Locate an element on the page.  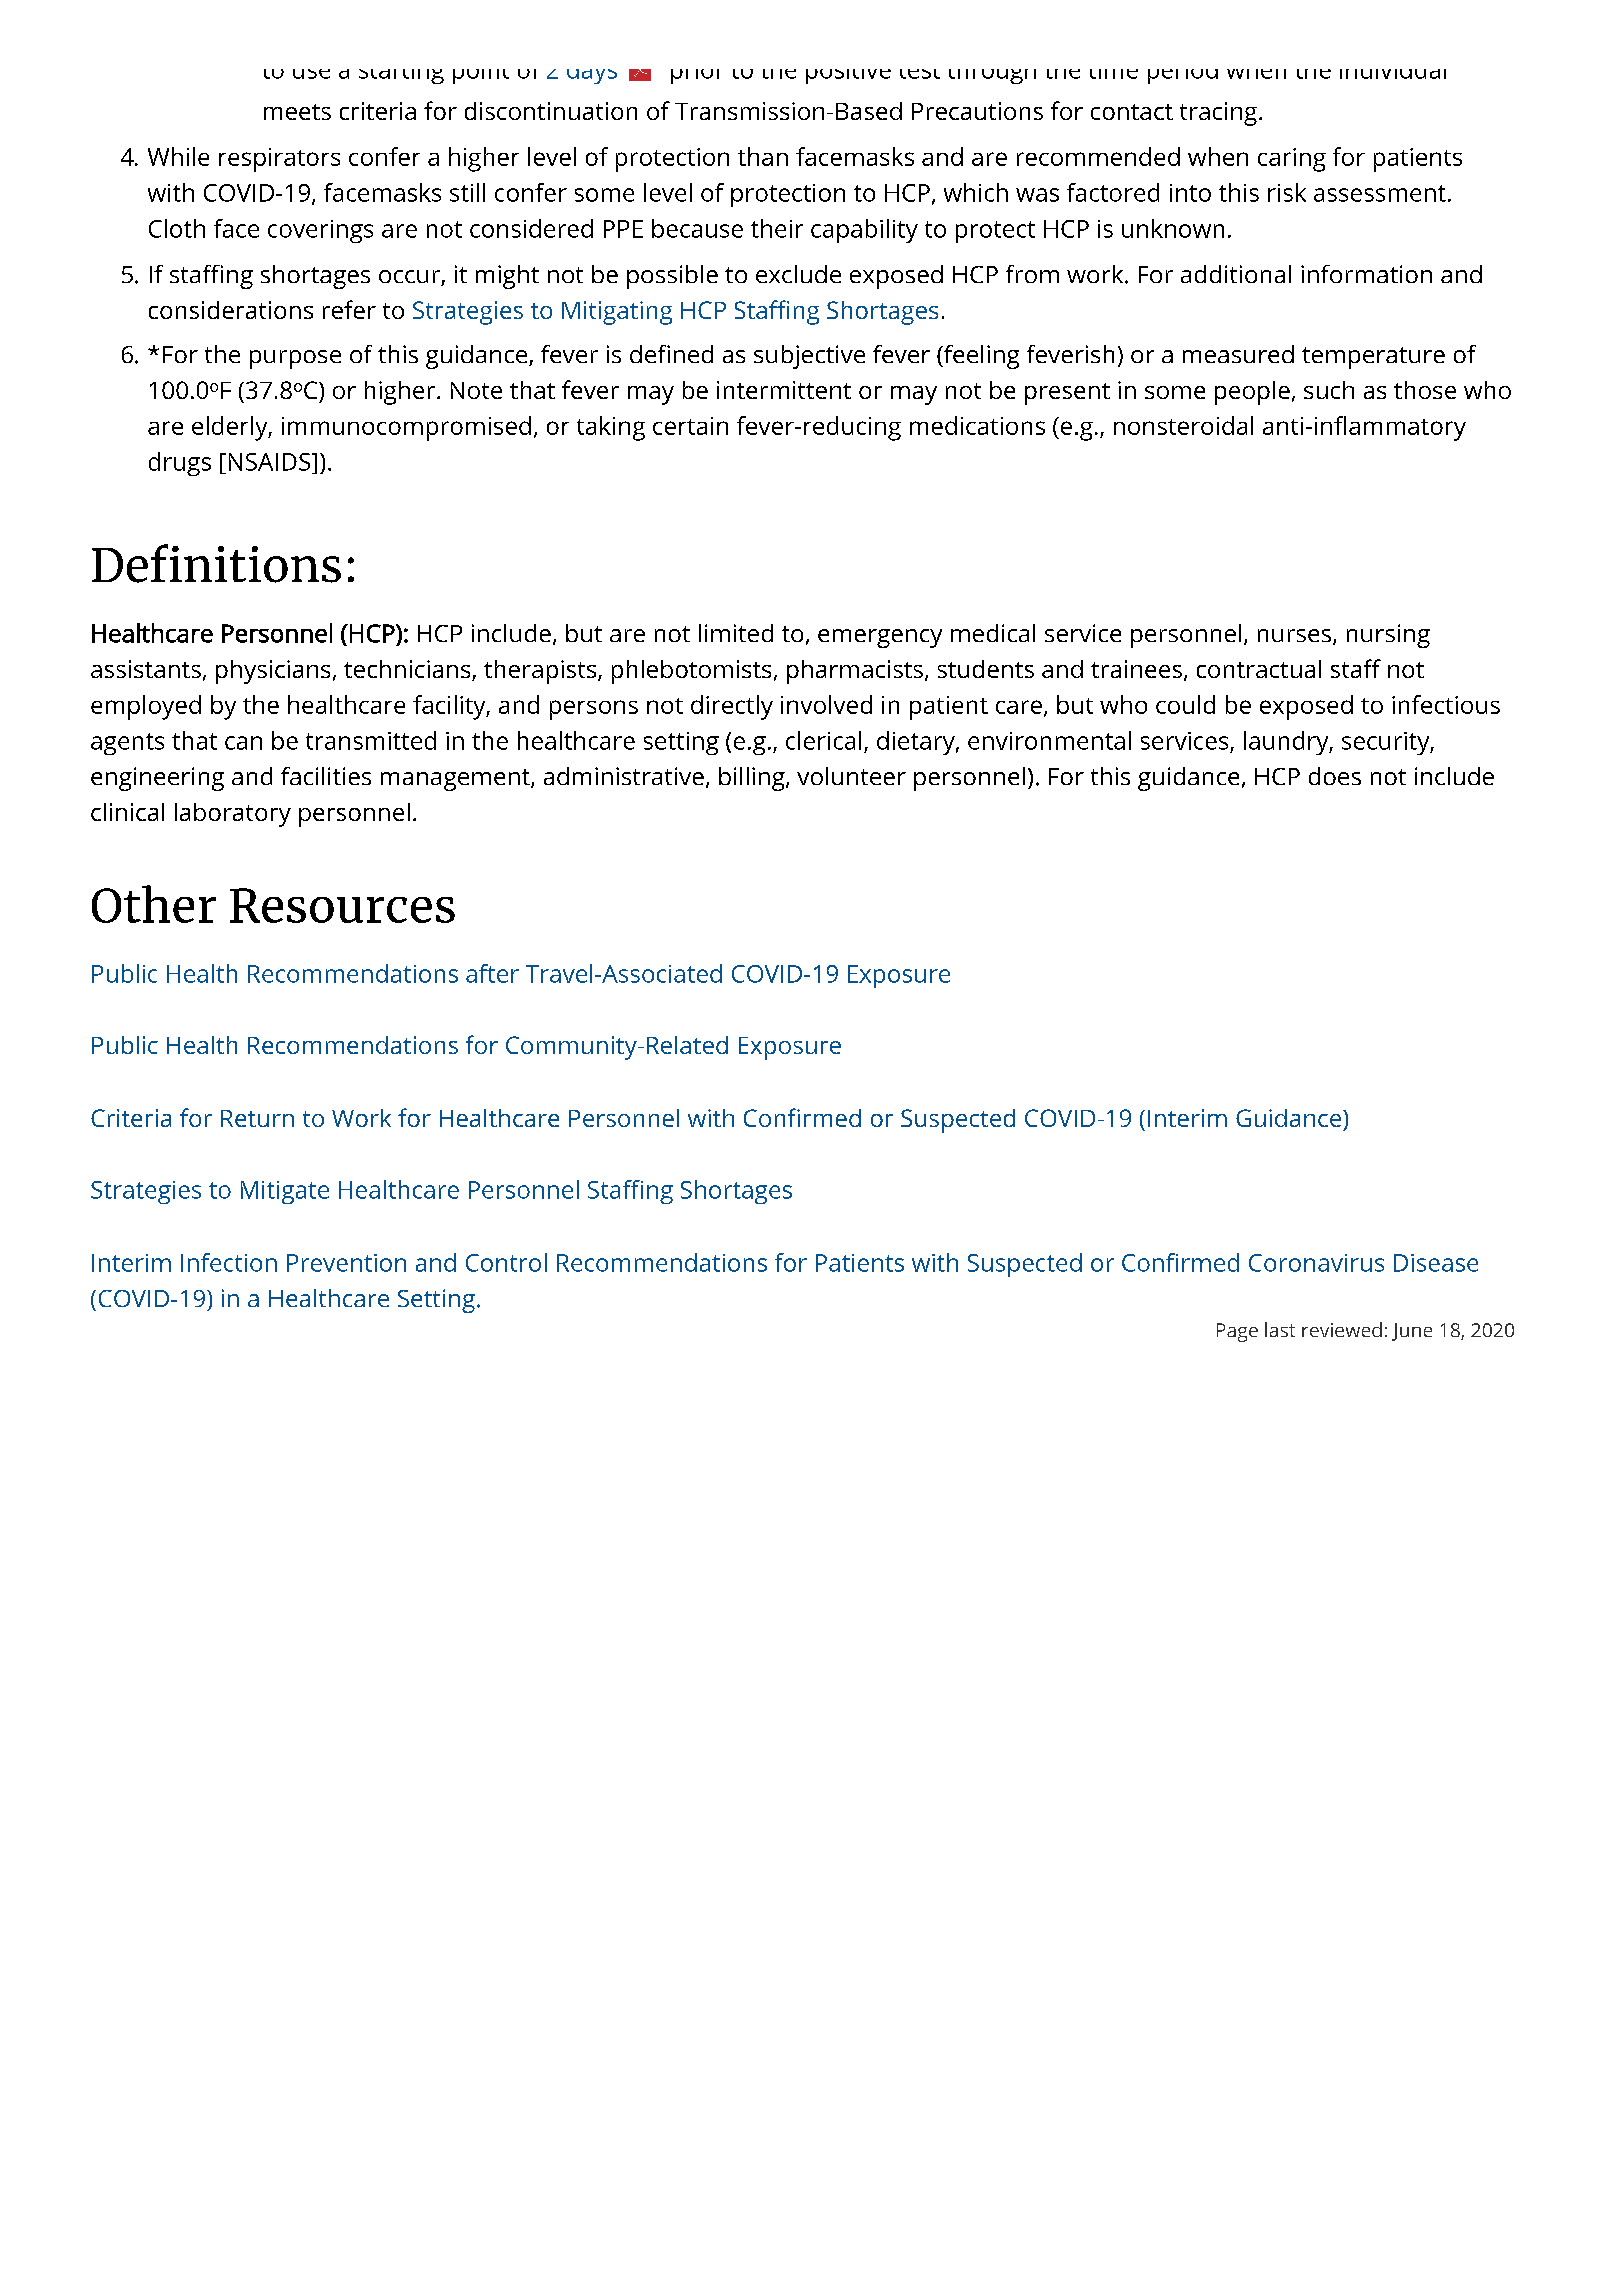
meets is located at coordinates (297, 112).
